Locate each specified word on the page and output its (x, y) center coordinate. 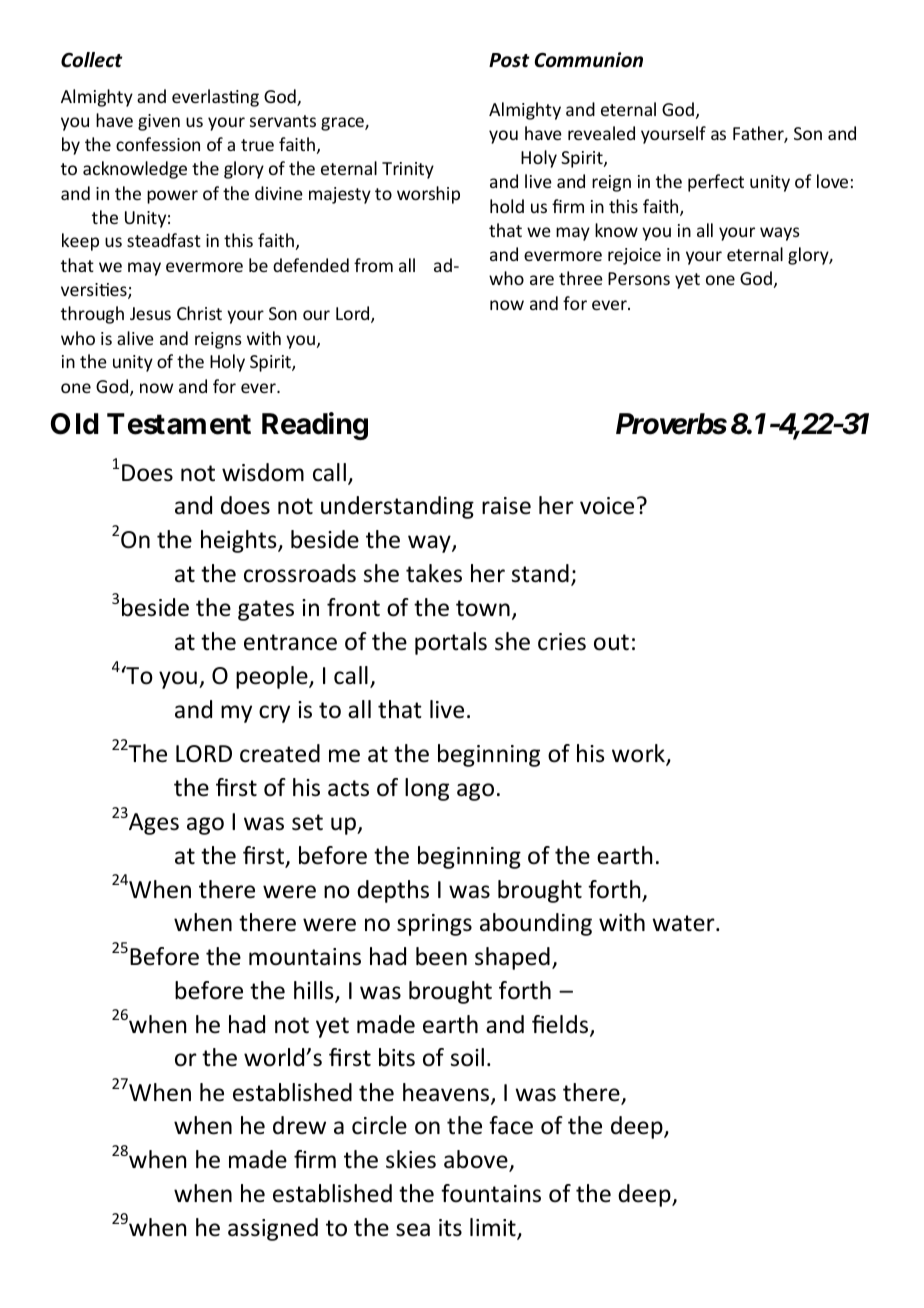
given (159, 122)
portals (451, 643)
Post (509, 60)
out (611, 642)
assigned (273, 1229)
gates (266, 610)
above (477, 1160)
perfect (716, 183)
